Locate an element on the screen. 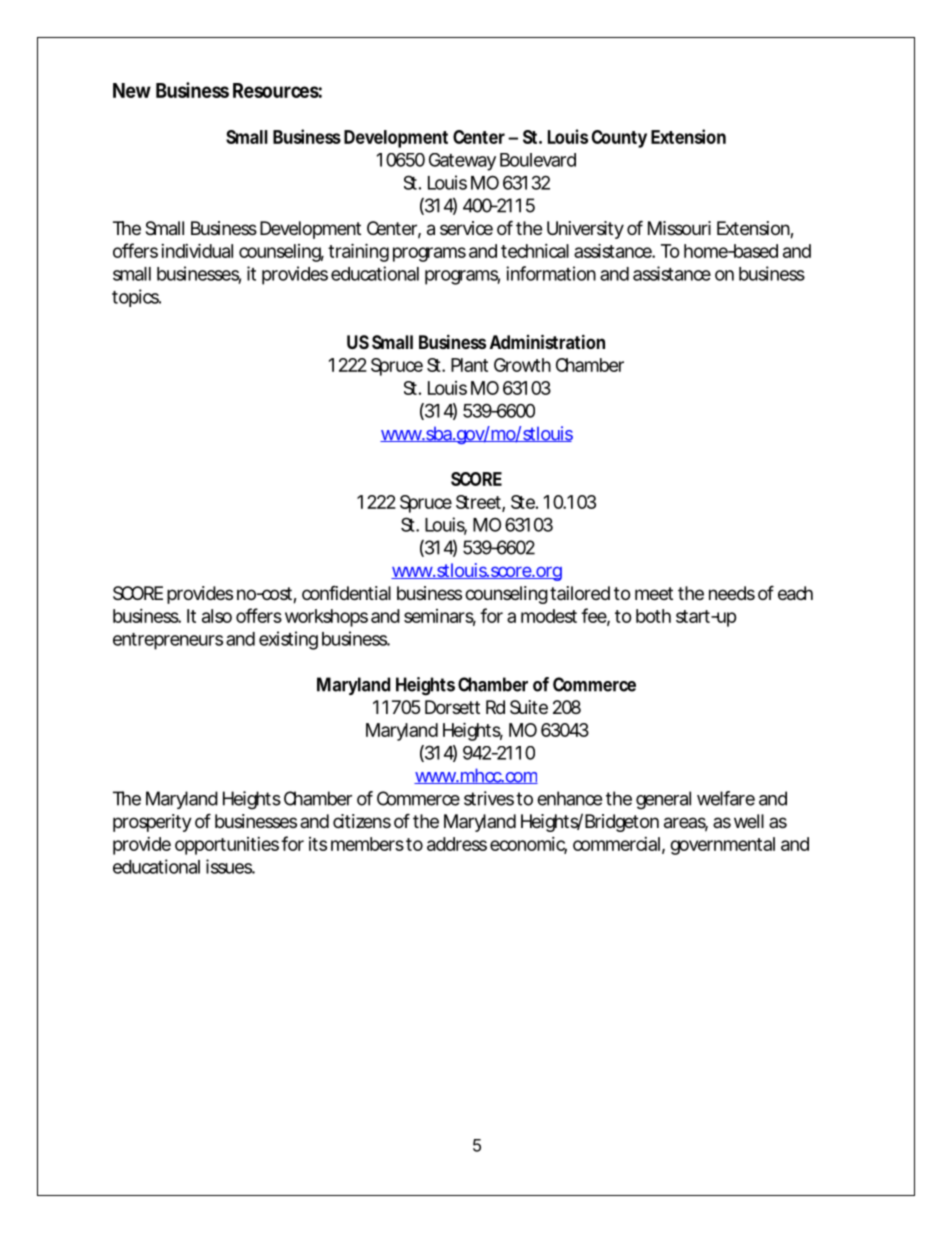 Image resolution: width=952 pixels, height=1233 pixels. Ste is located at coordinates (523, 502).
